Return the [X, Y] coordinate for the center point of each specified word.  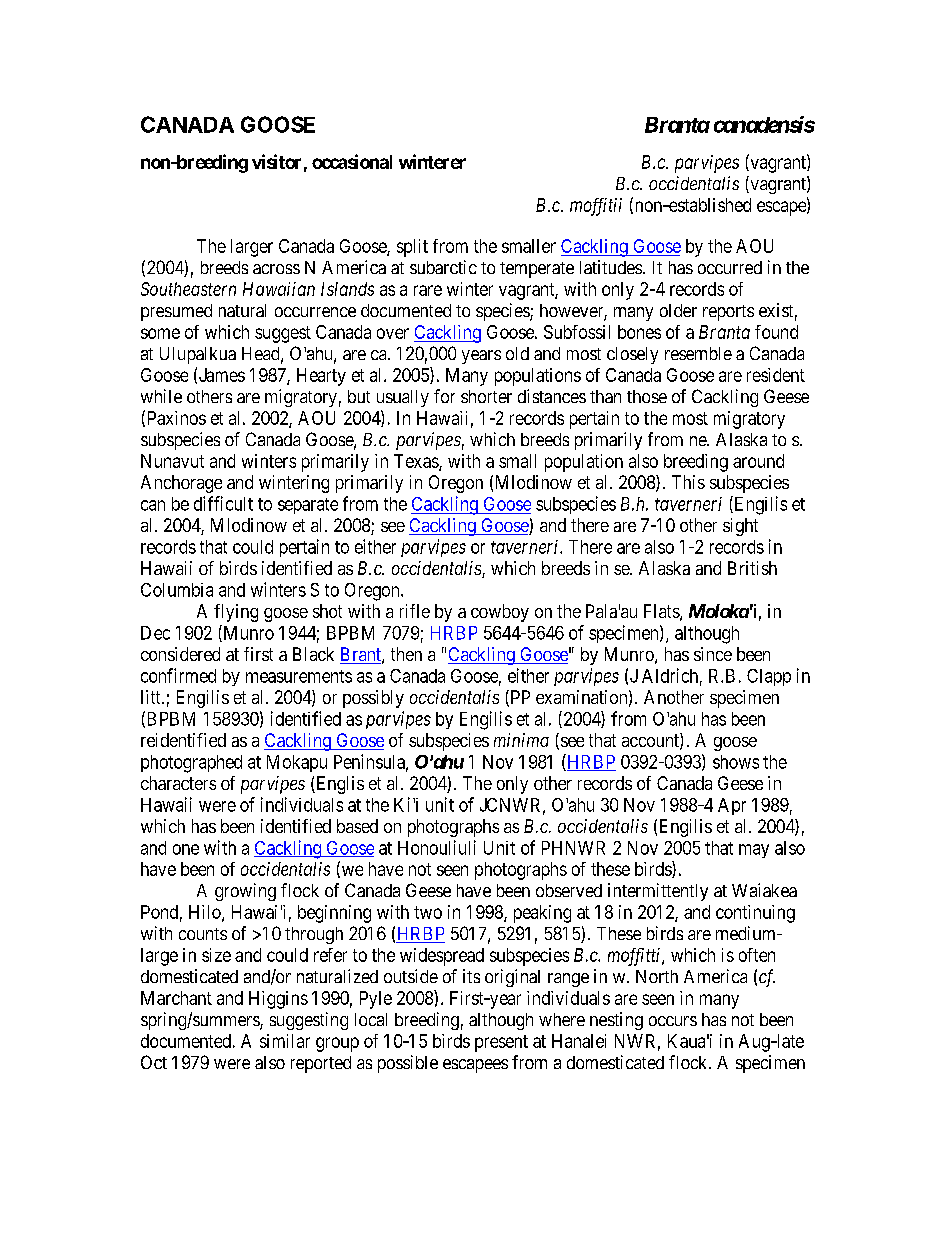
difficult [223, 503]
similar [285, 1041]
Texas [417, 462]
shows [736, 762]
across [276, 269]
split [412, 248]
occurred [730, 267]
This [688, 482]
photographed [191, 764]
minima [521, 740]
